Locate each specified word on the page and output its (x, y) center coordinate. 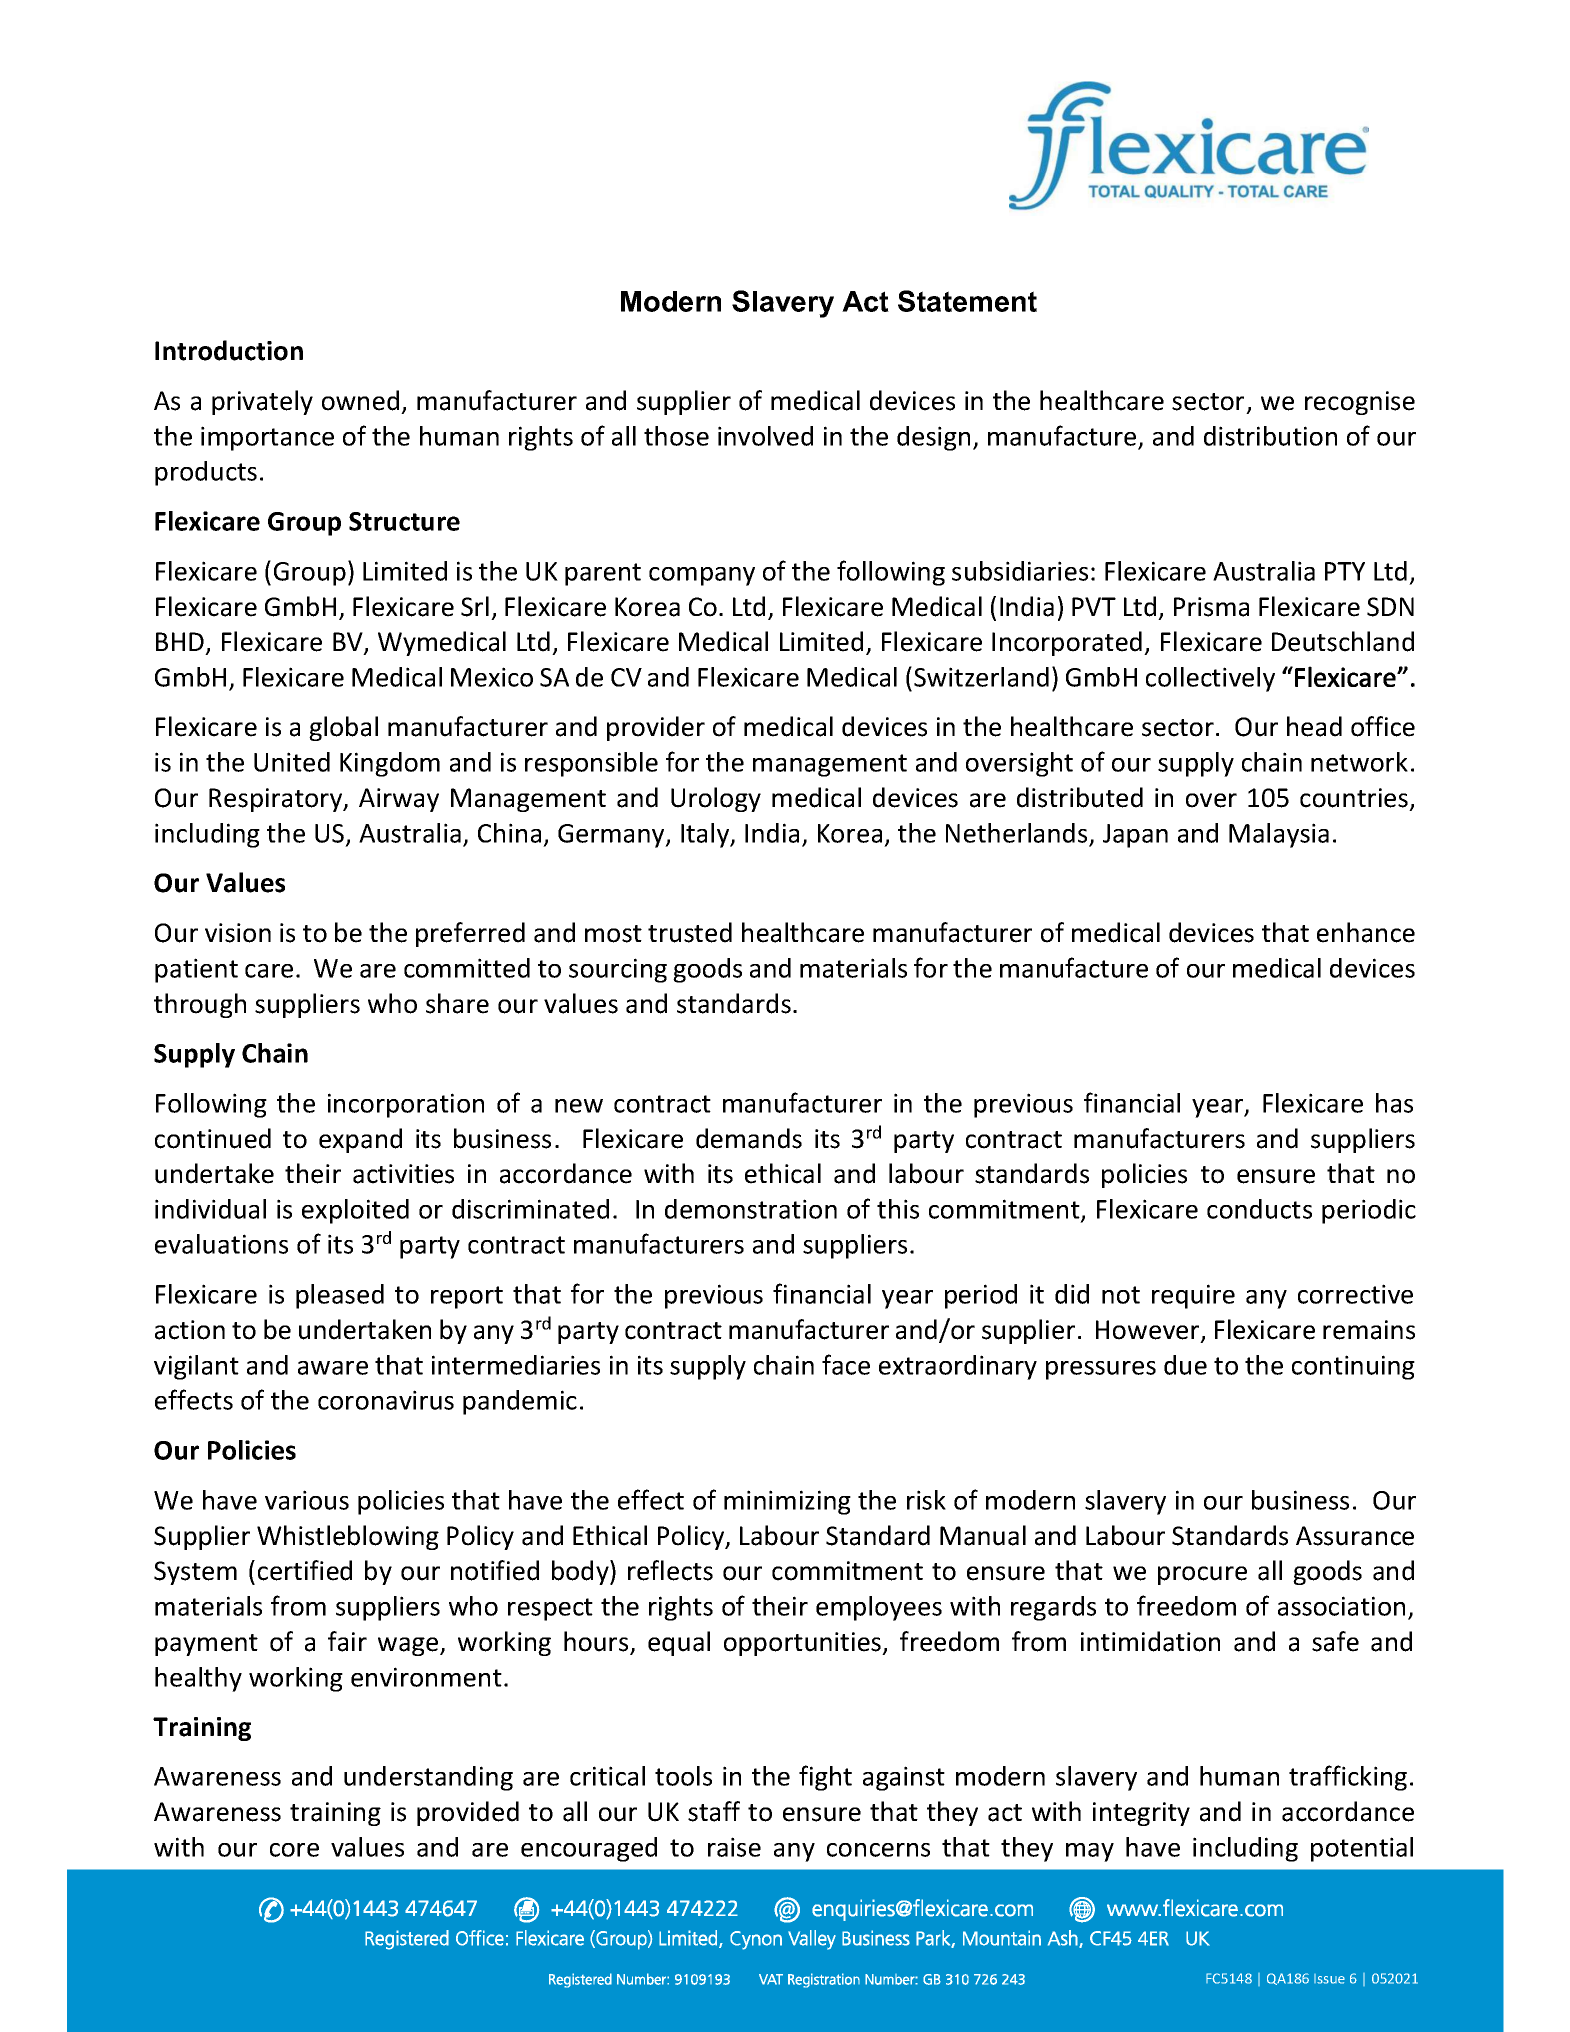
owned (360, 400)
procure (1202, 1575)
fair (347, 1641)
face (846, 1364)
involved (765, 436)
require (1193, 1296)
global (343, 728)
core (294, 1850)
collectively (1210, 679)
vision (238, 933)
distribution (1270, 436)
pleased (340, 1296)
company (702, 576)
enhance (1366, 932)
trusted (690, 932)
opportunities (804, 1644)
